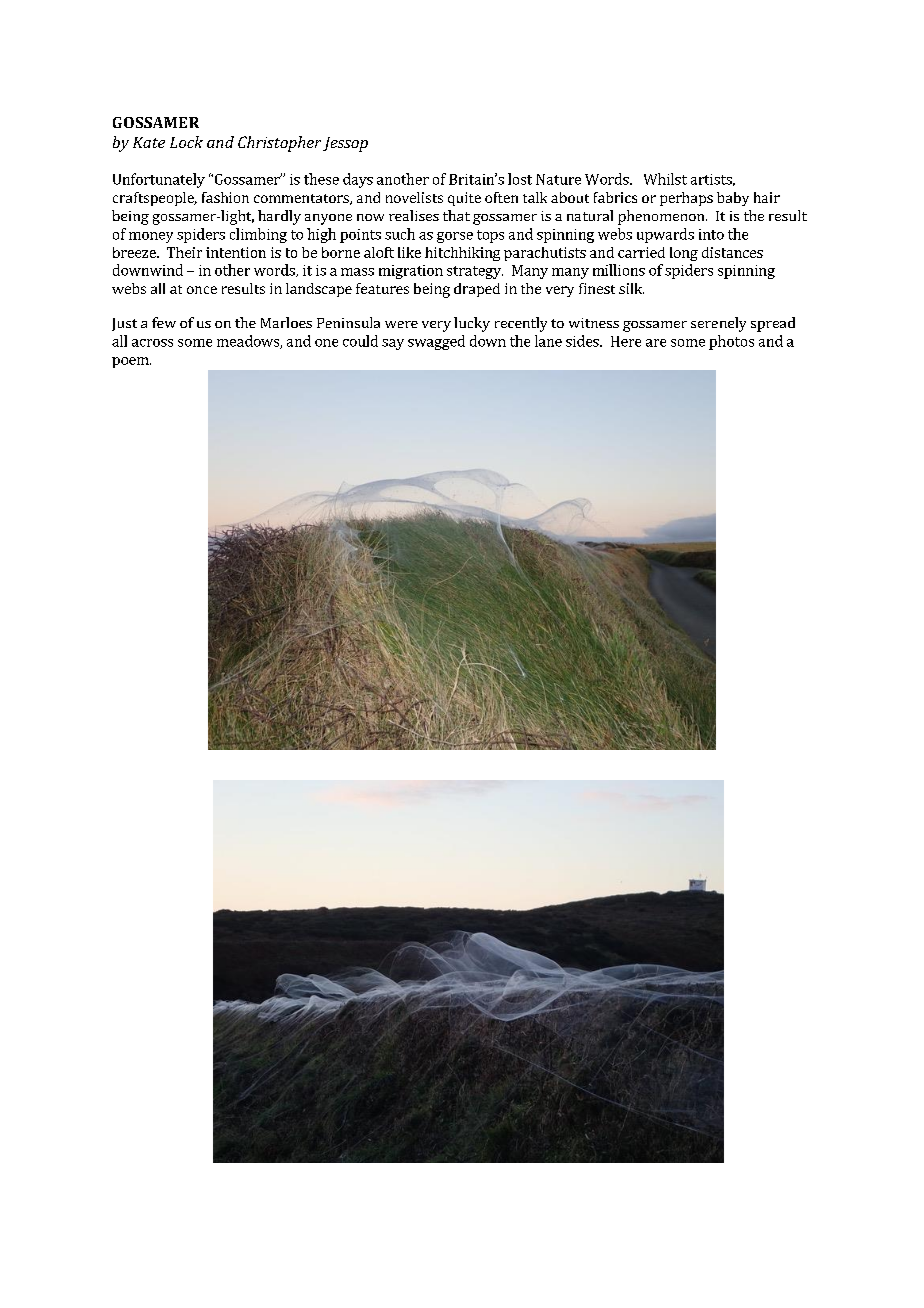  Describe the element at coordinates (345, 144) in the screenshot. I see `Jessop` at that location.
